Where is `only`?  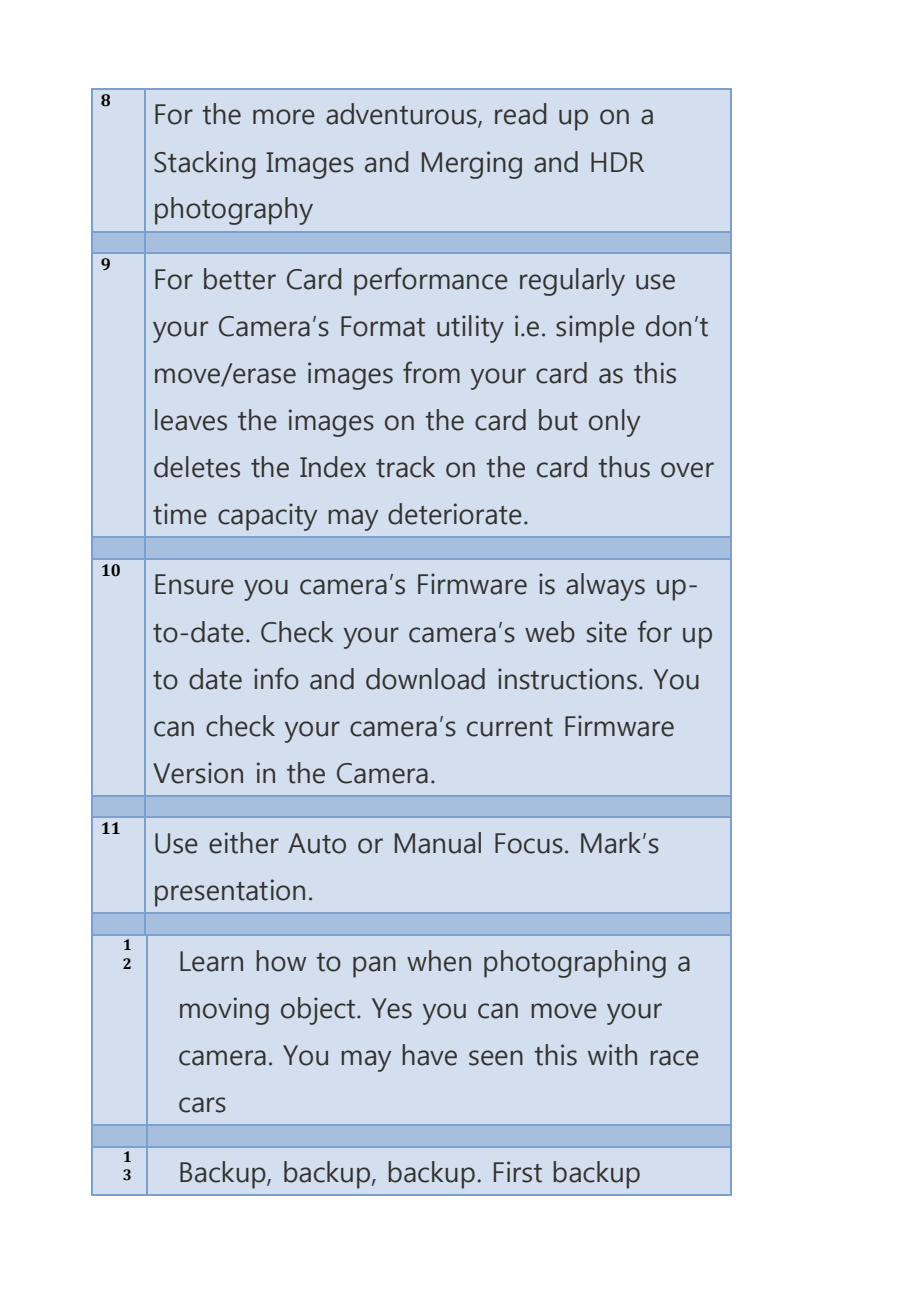 only is located at coordinates (614, 423).
